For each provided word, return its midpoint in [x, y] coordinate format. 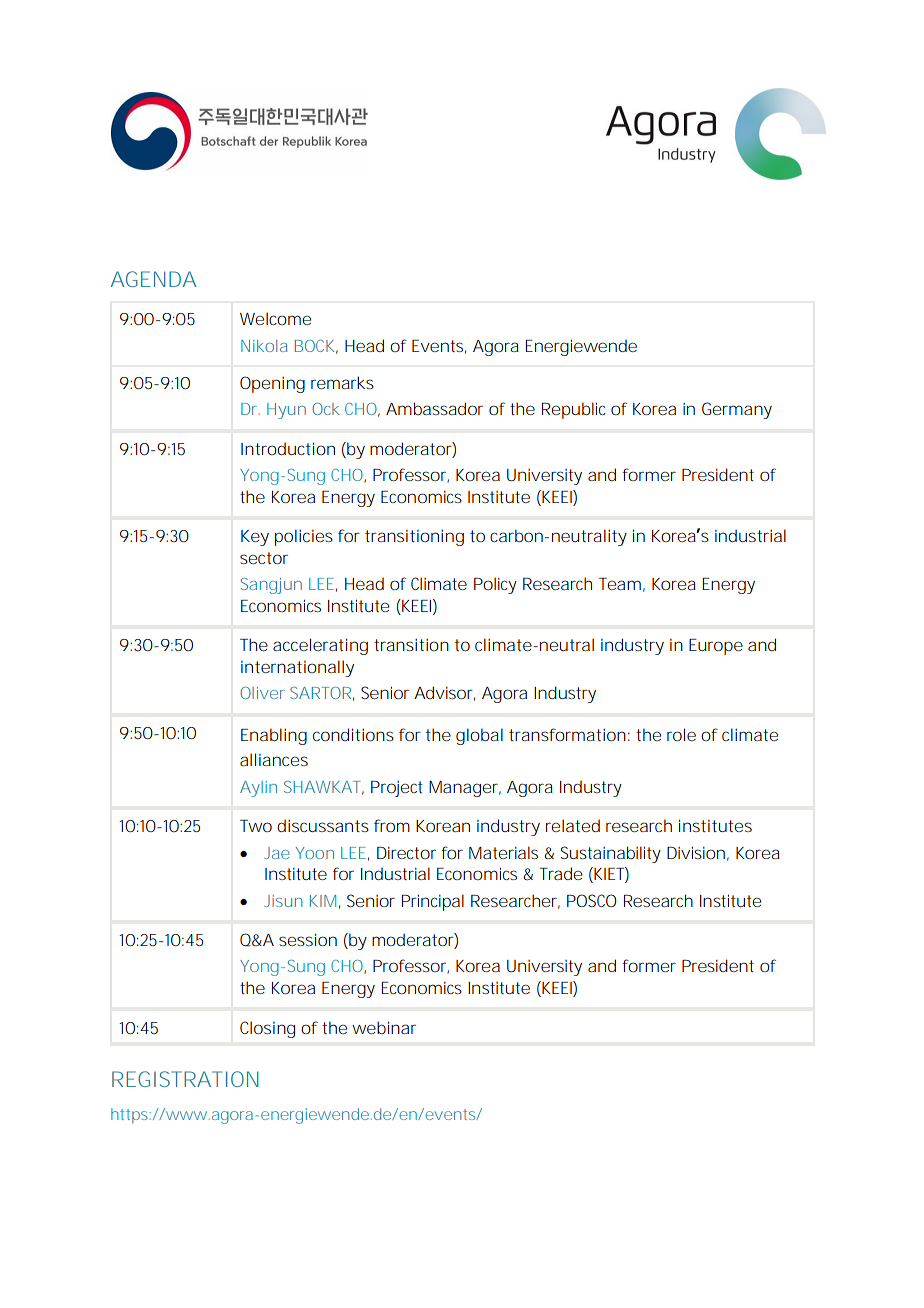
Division [696, 852]
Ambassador [434, 408]
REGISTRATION [185, 1079]
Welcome [275, 318]
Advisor [444, 693]
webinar [384, 1027]
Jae [277, 853]
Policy [495, 585]
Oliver [262, 693]
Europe [716, 647]
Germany [737, 410]
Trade [561, 873]
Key [255, 538]
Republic [574, 410]
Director [406, 853]
